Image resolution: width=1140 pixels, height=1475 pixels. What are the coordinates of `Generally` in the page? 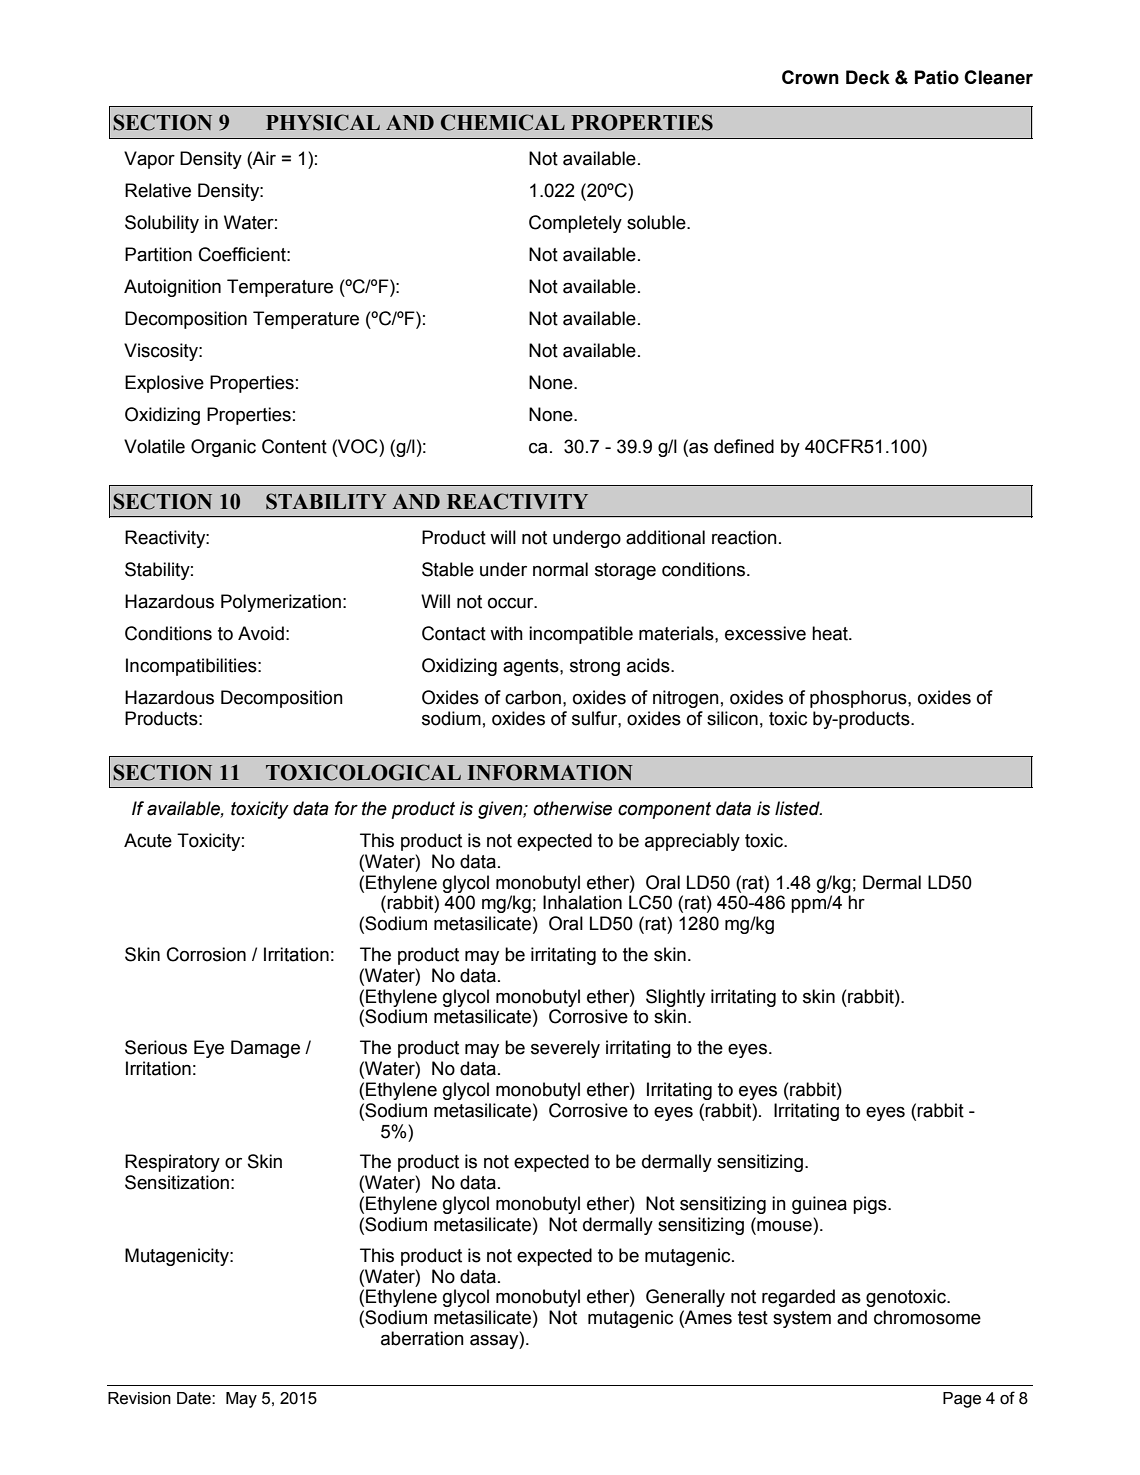 It's located at (685, 1298).
